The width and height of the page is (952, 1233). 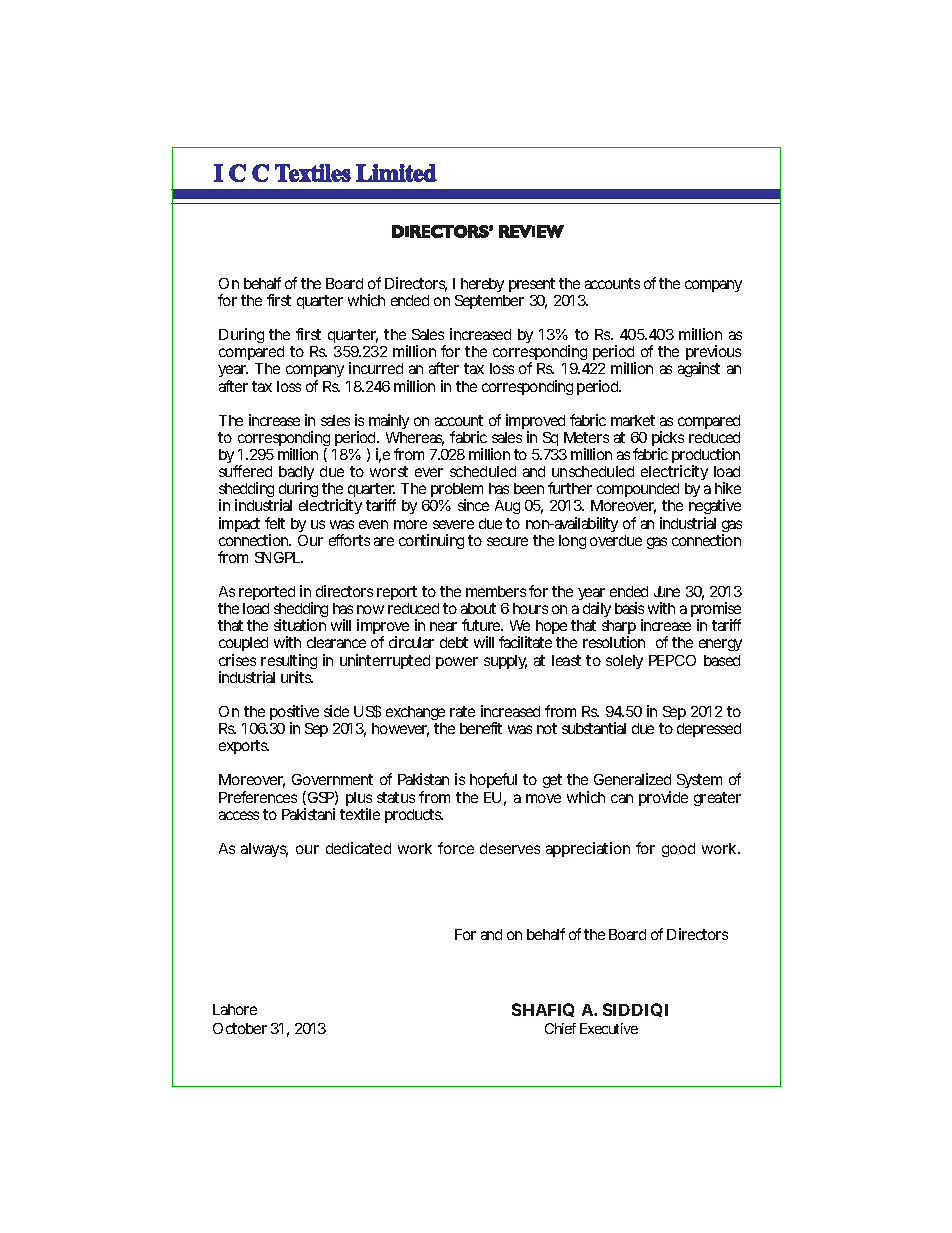 What do you see at coordinates (235, 1009) in the page?
I see `Lahore` at bounding box center [235, 1009].
